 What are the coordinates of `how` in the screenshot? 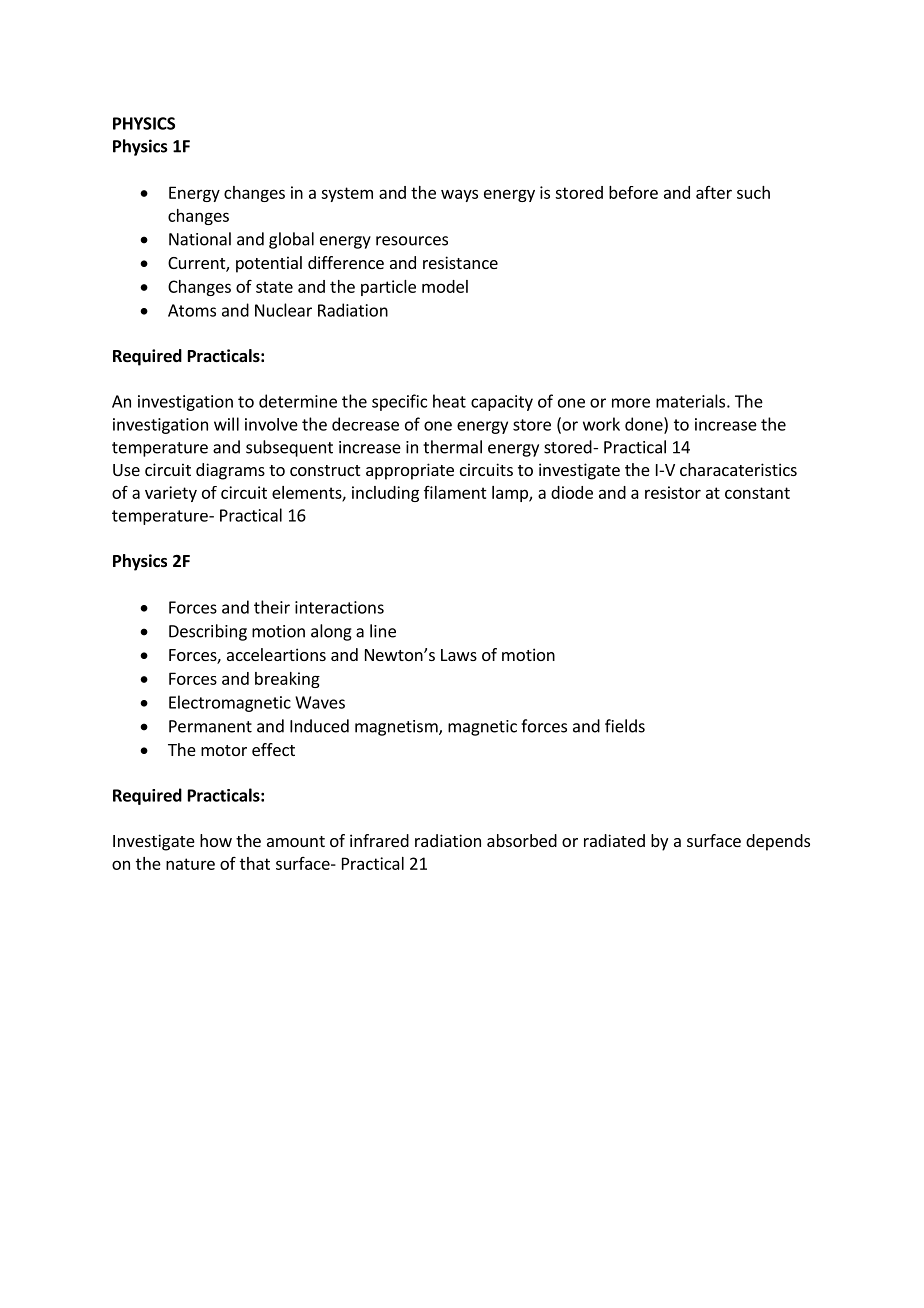 It's located at (216, 840).
